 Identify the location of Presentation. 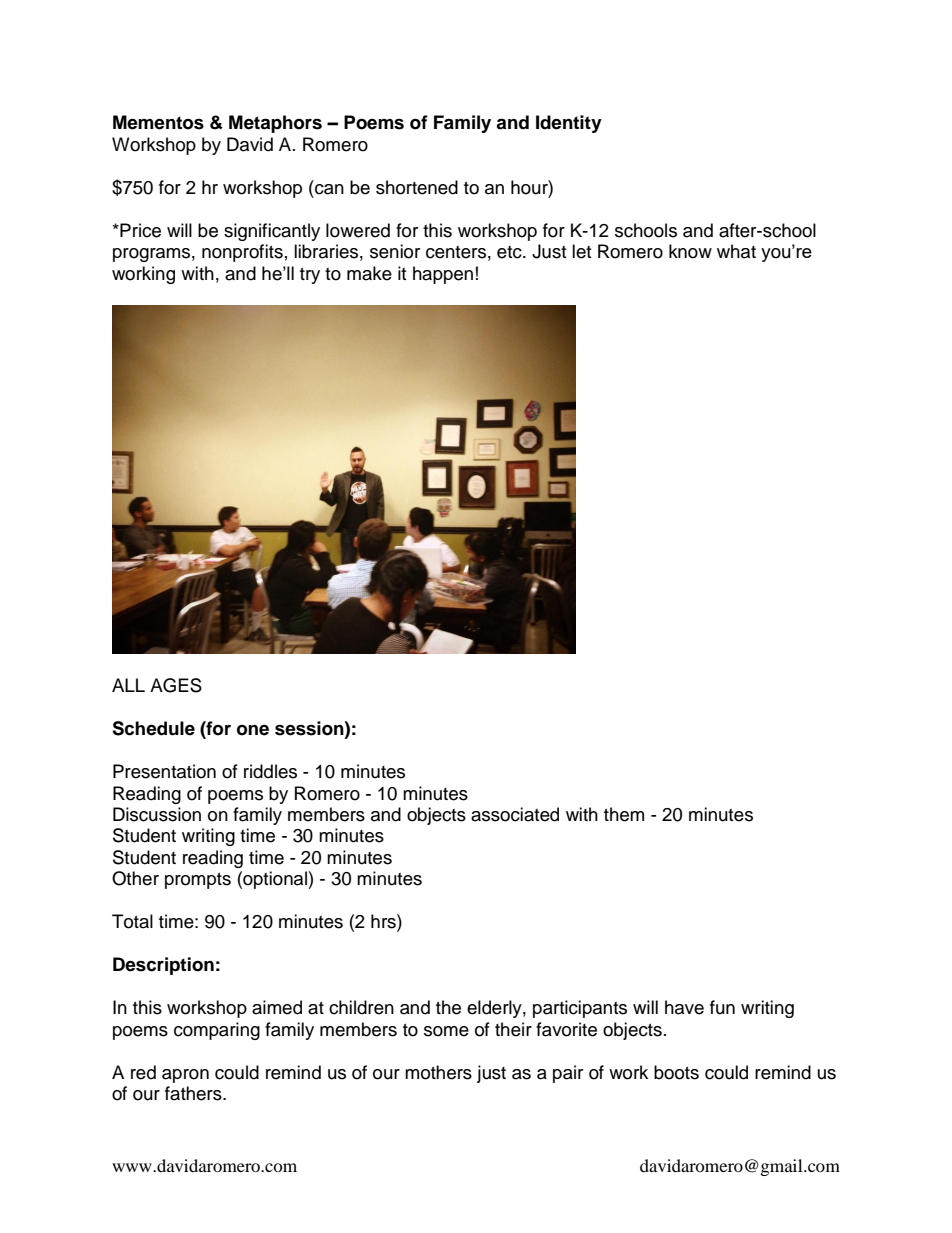
(164, 771).
